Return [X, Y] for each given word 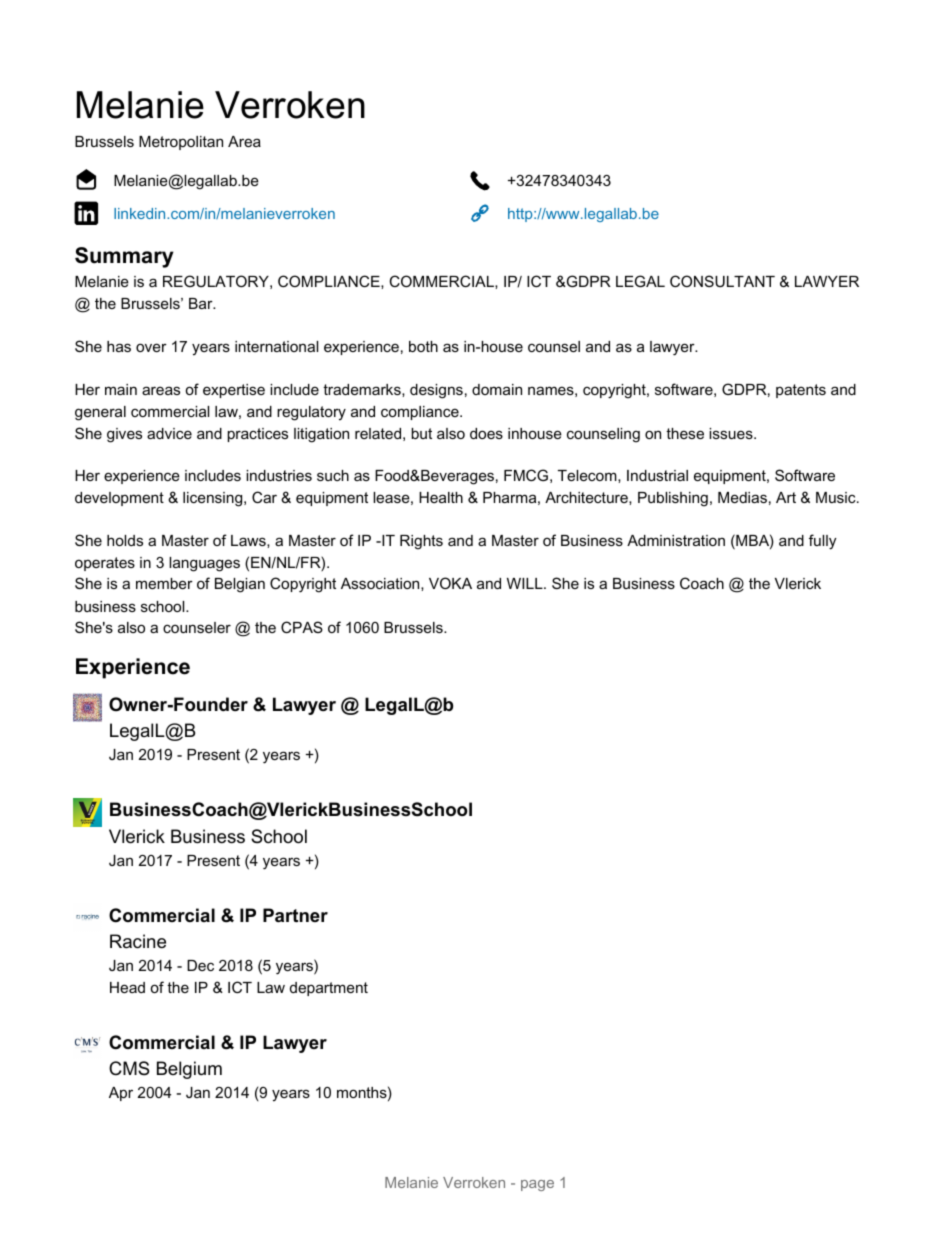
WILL [526, 583]
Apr [121, 1094]
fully [822, 542]
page [537, 1185]
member [164, 583]
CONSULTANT [722, 281]
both [423, 346]
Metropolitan [181, 143]
